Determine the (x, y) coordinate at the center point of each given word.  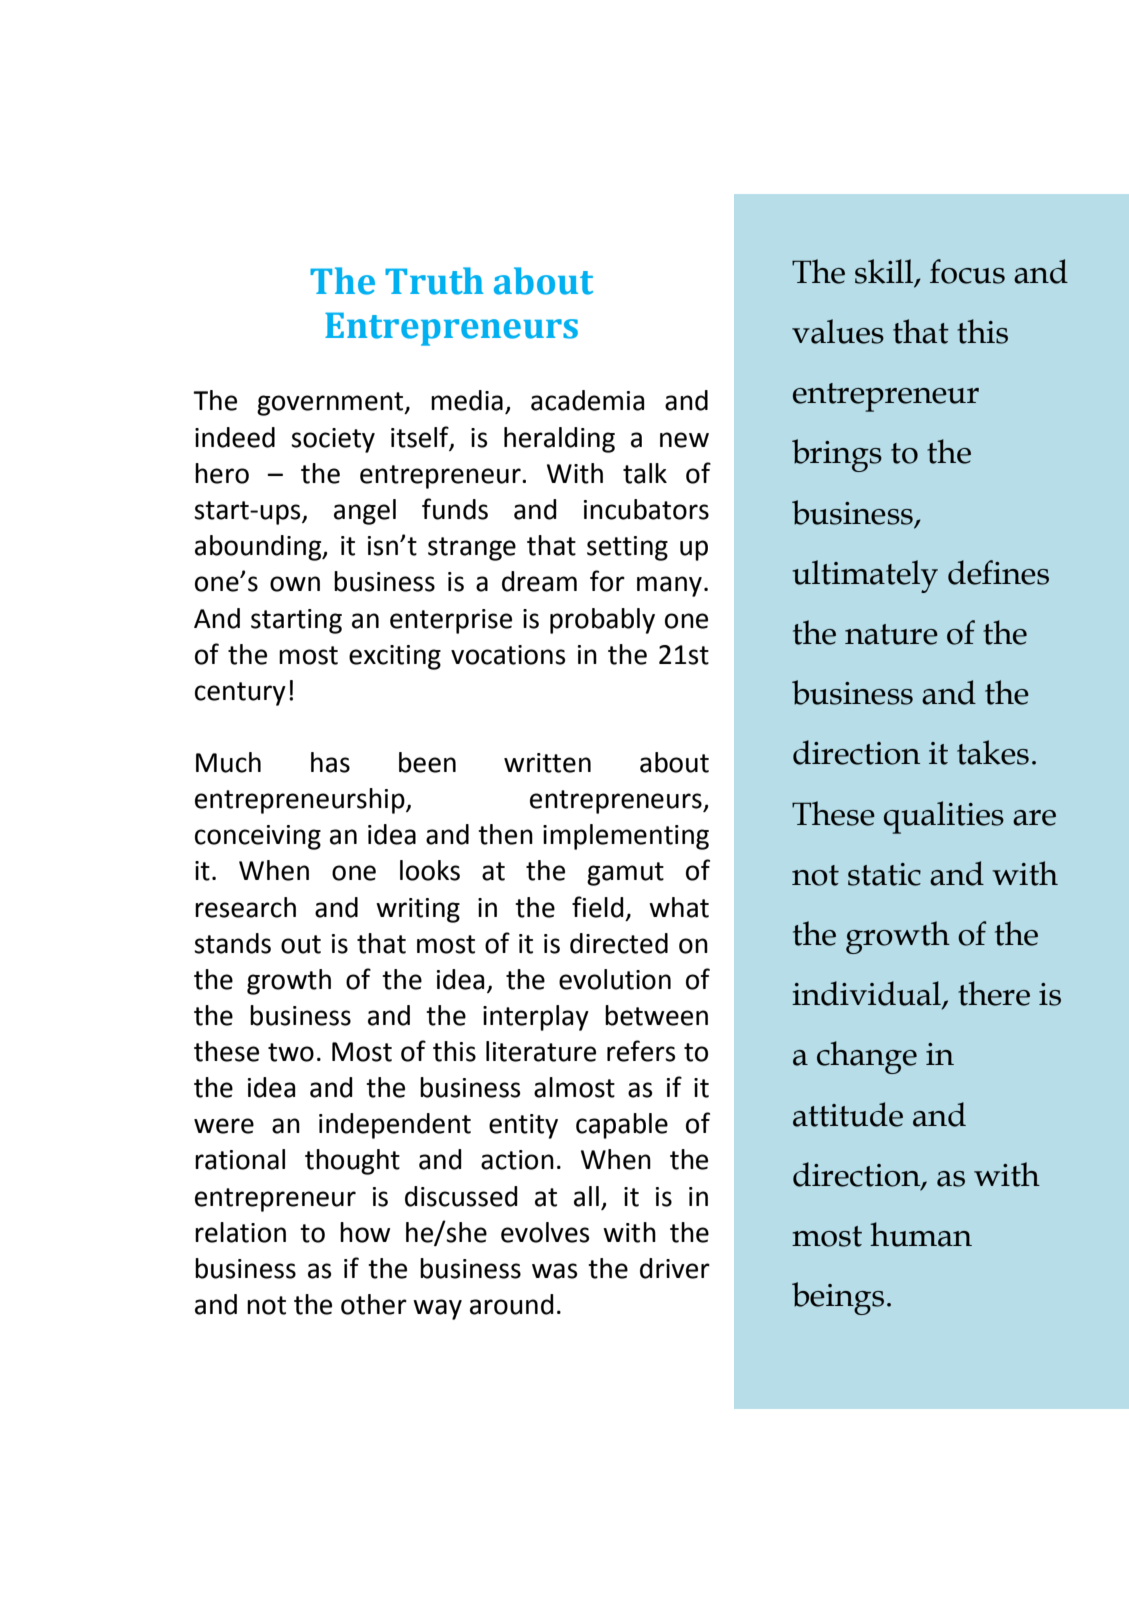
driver (675, 1268)
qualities (944, 817)
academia (587, 400)
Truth (434, 281)
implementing (626, 837)
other (374, 1304)
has (330, 762)
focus (967, 271)
